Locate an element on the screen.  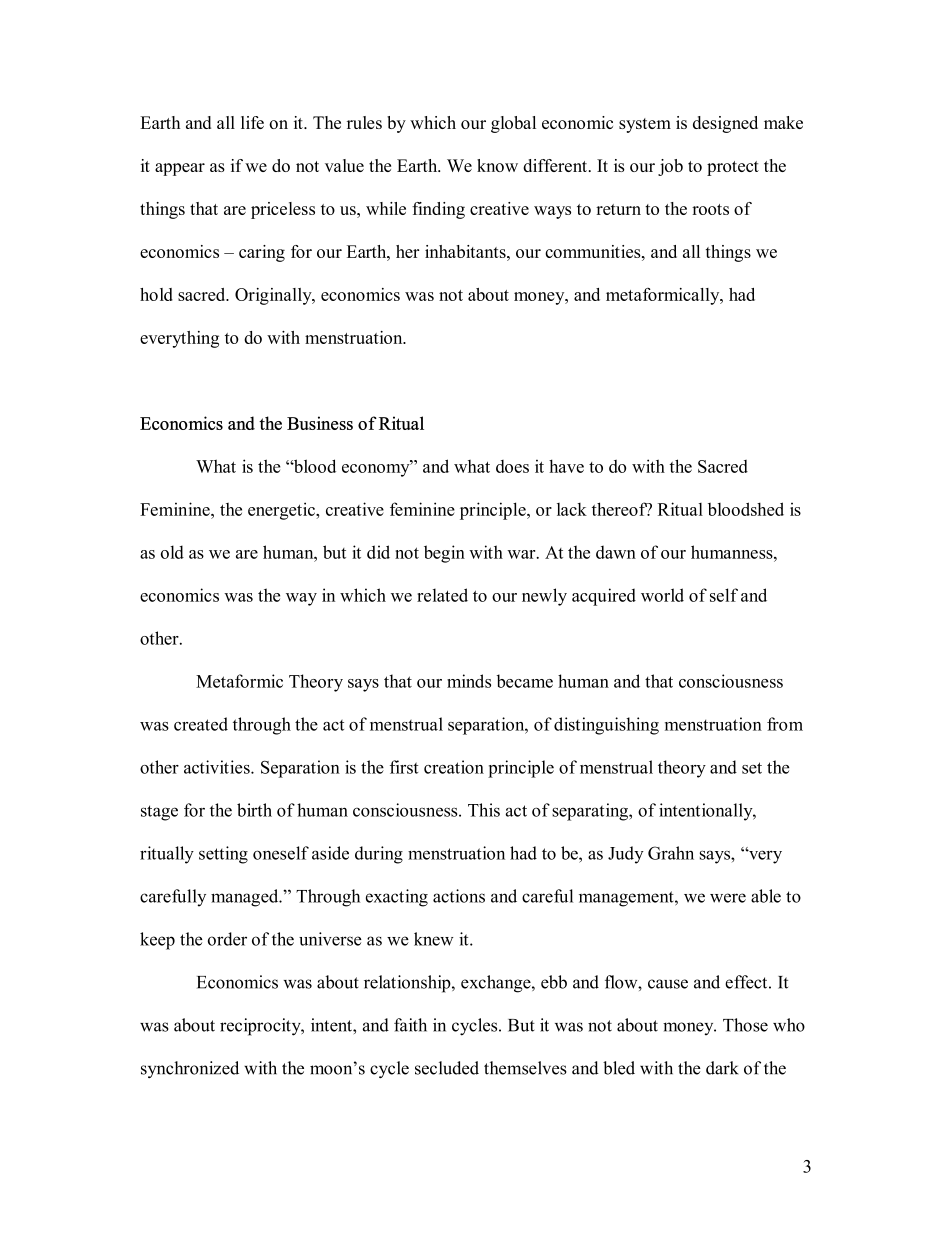
have is located at coordinates (566, 466).
